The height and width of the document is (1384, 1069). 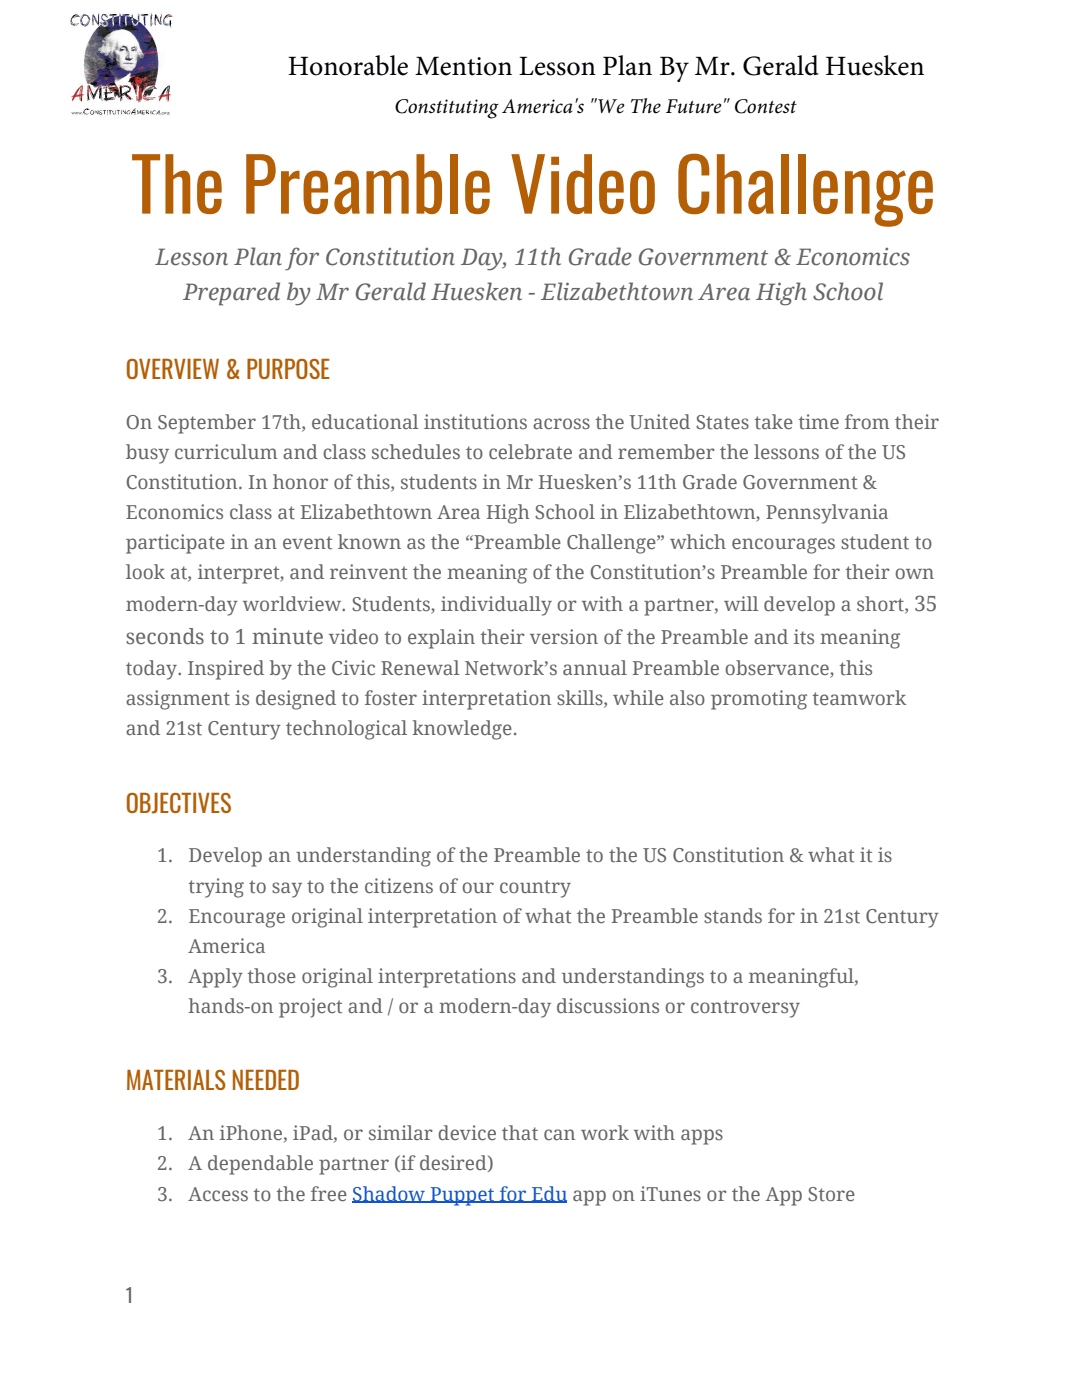 What do you see at coordinates (260, 1165) in the document?
I see `dependable` at bounding box center [260, 1165].
